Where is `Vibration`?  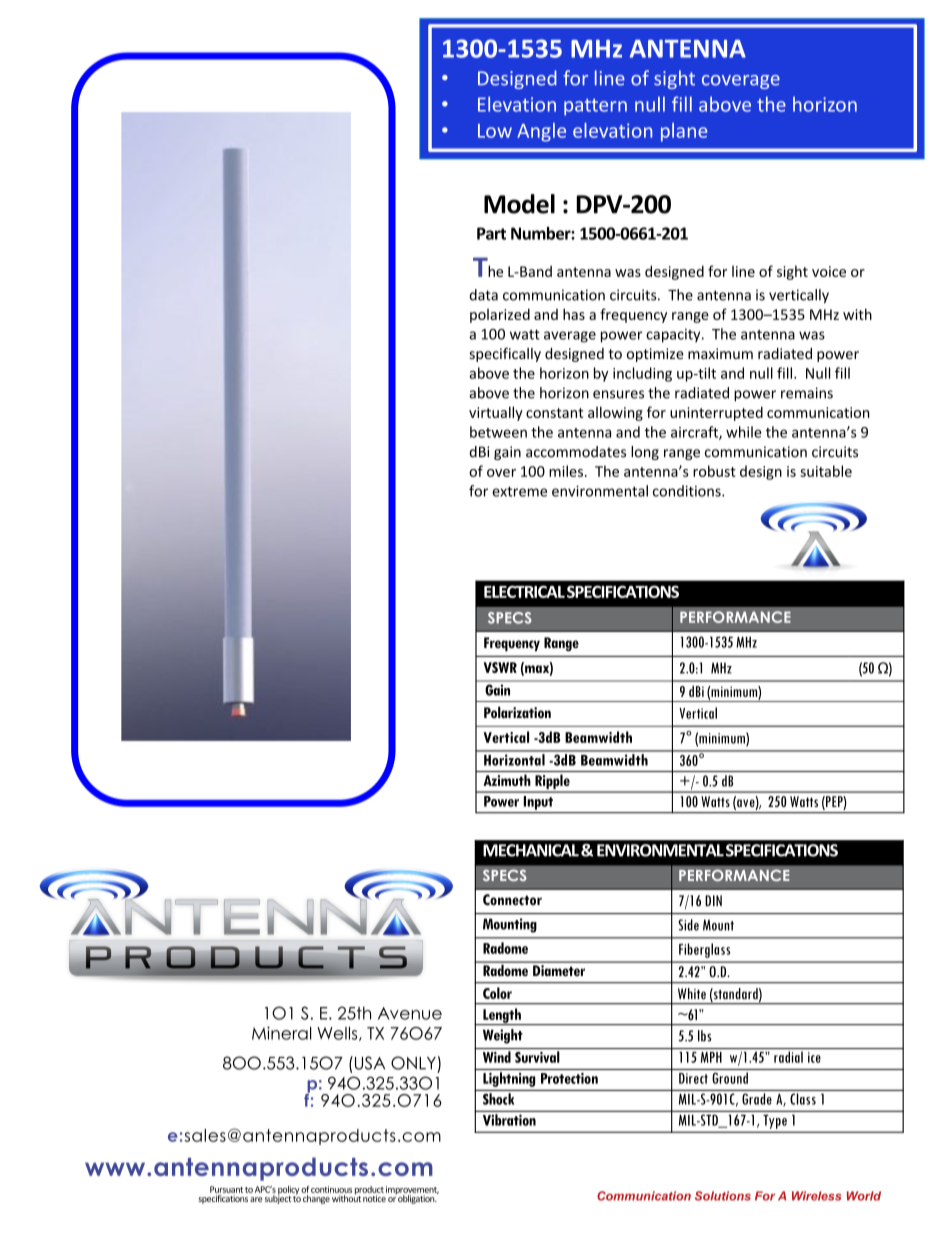 Vibration is located at coordinates (509, 1120).
